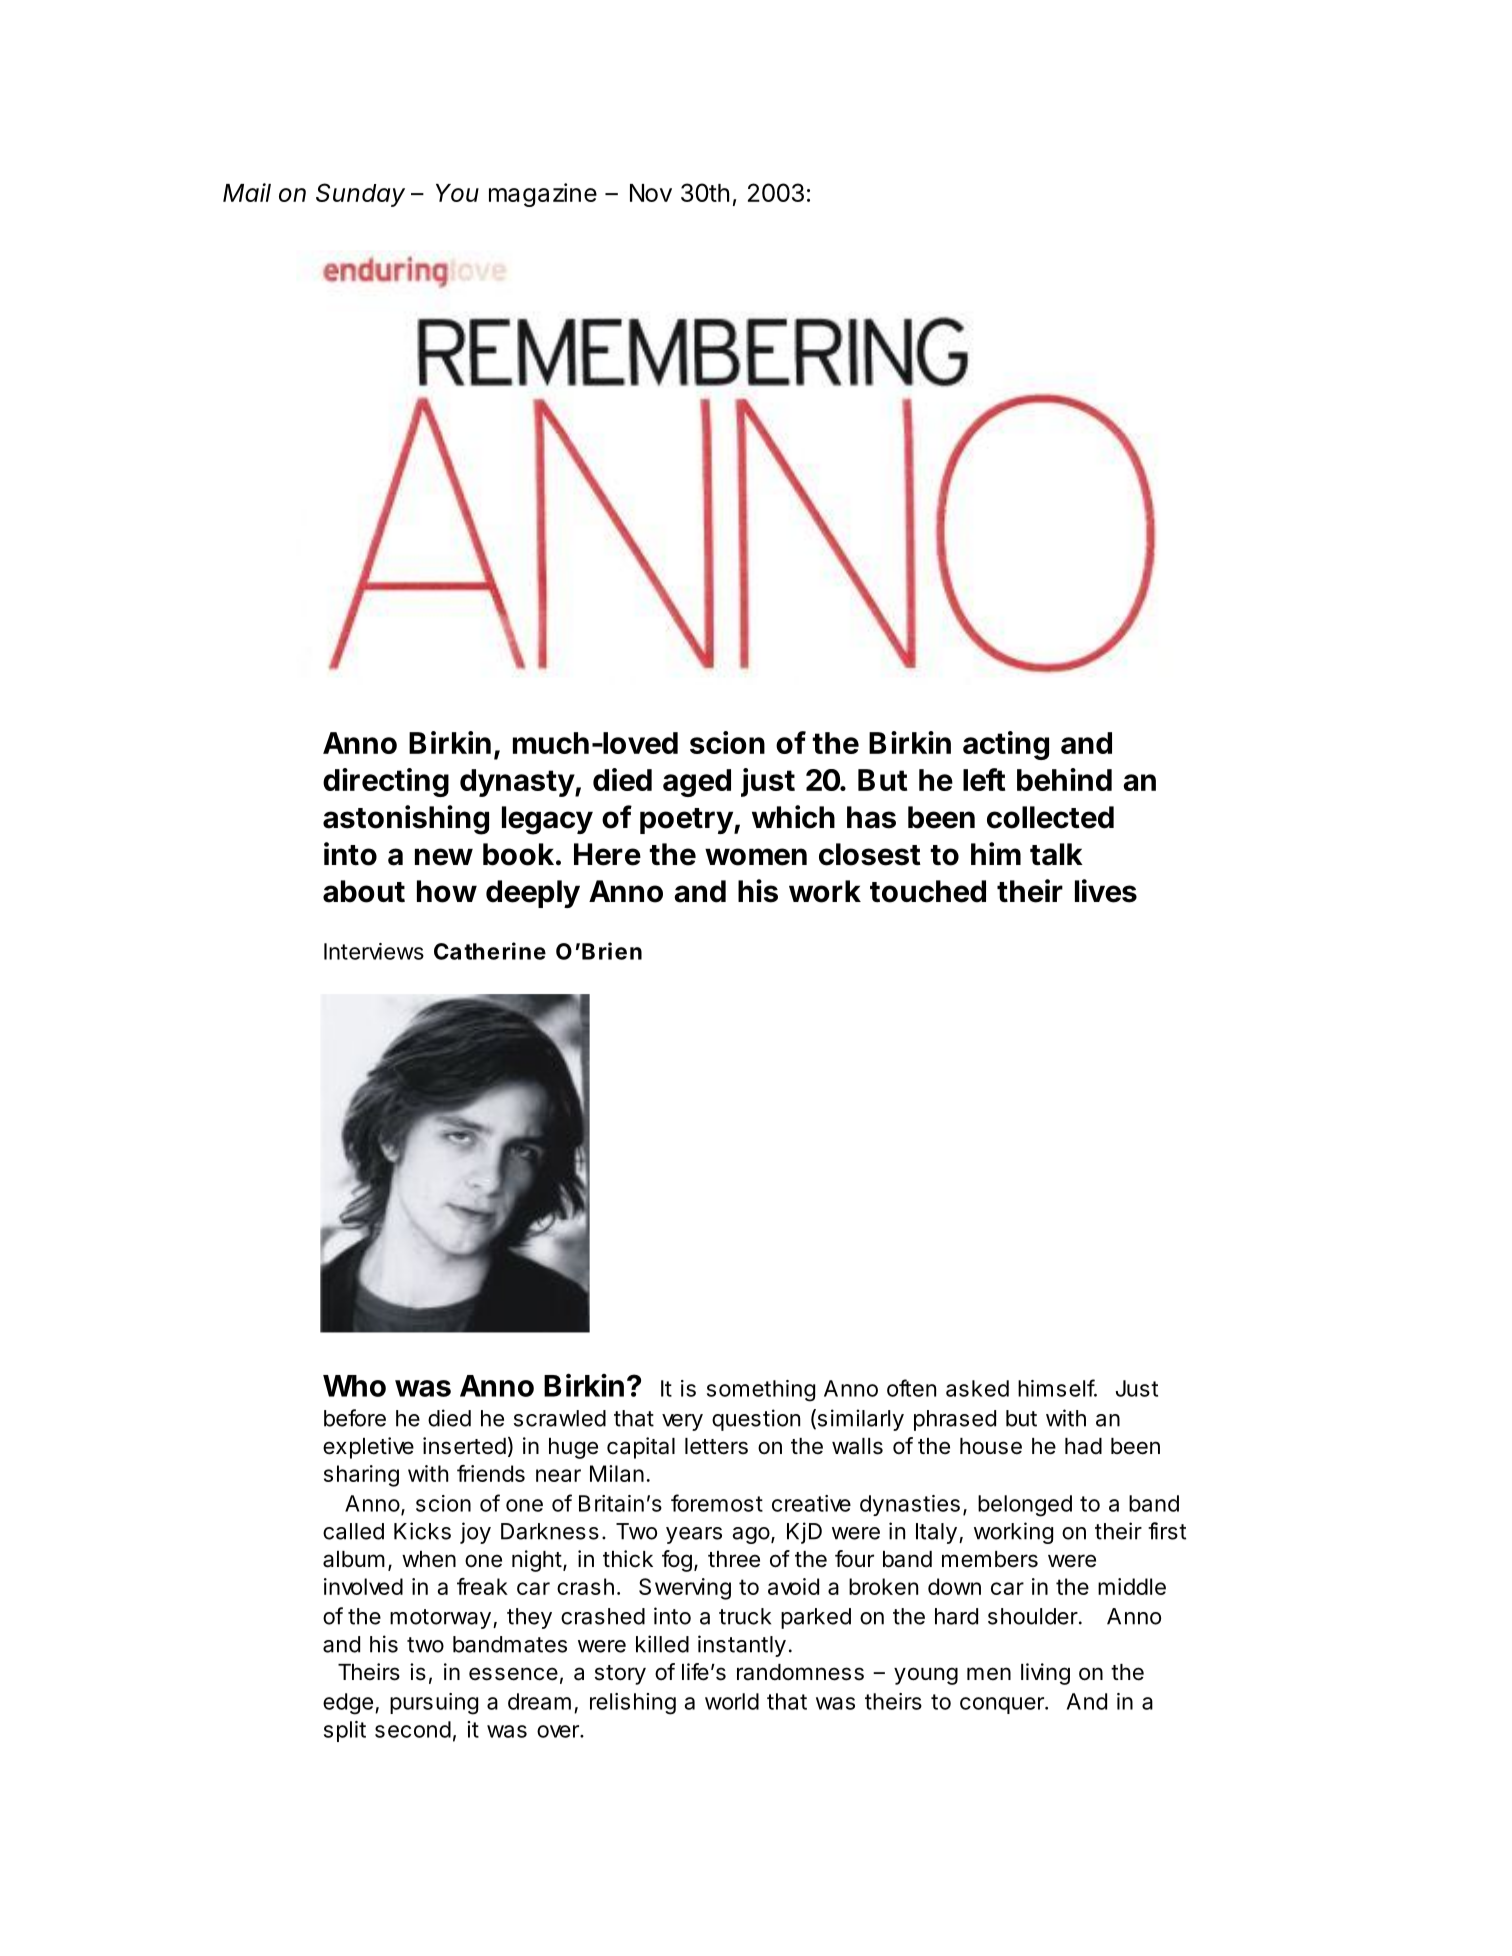  I want to click on Sunday, so click(360, 195).
